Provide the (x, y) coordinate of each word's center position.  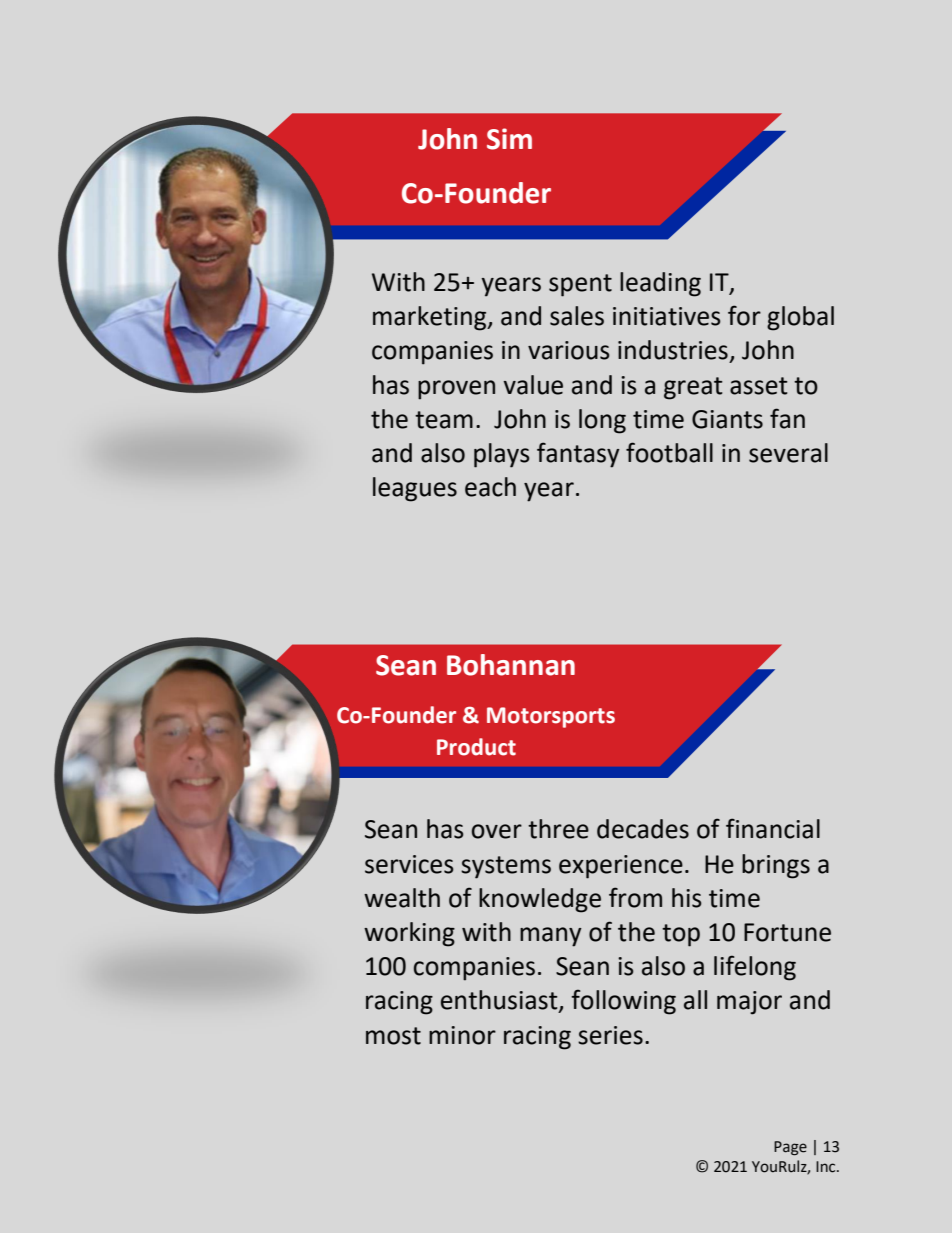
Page (790, 1148)
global (800, 318)
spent (580, 285)
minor (462, 1035)
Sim (509, 139)
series (610, 1035)
